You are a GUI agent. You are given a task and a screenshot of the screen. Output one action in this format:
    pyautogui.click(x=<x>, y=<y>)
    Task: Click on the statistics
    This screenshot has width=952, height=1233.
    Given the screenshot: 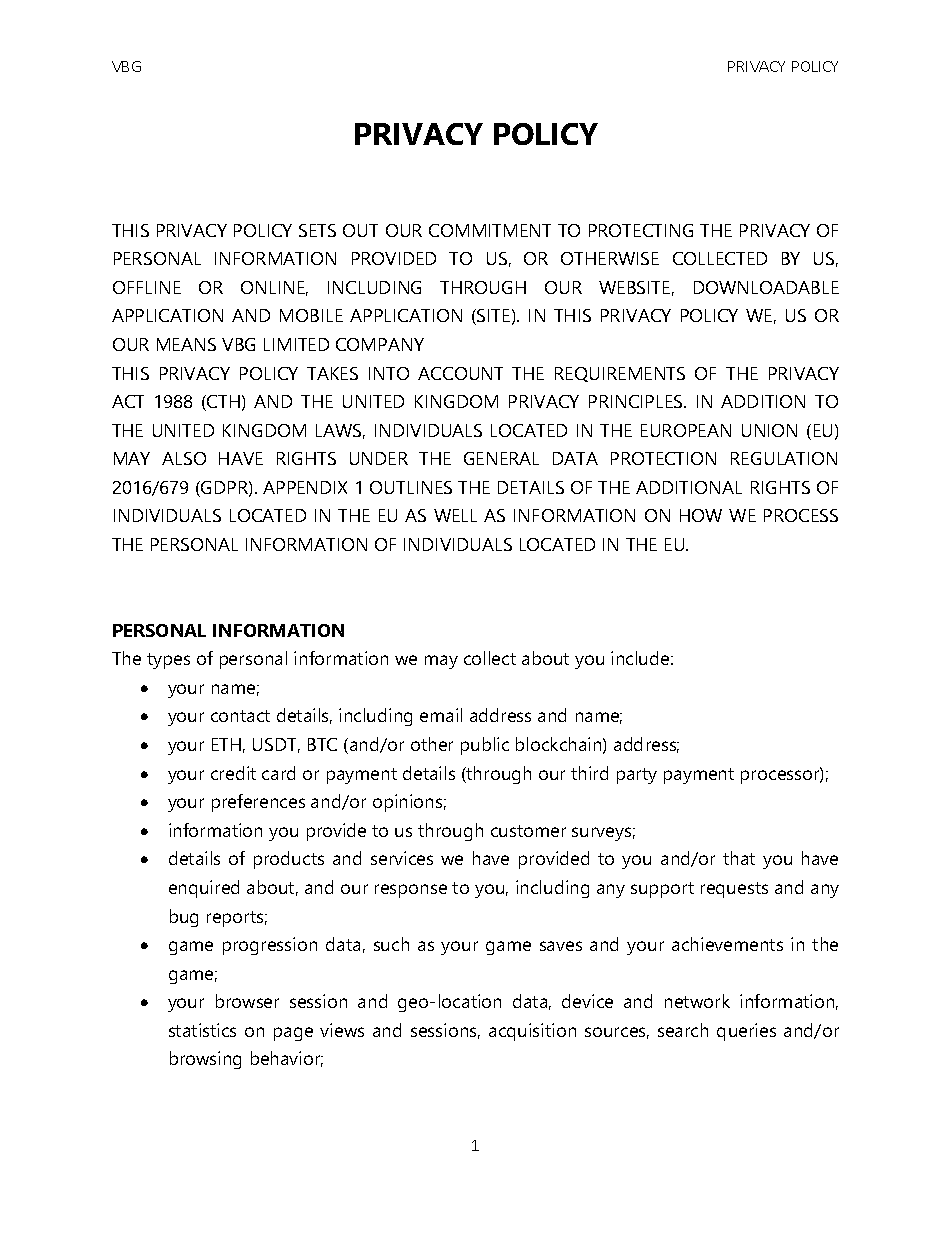 What is the action you would take?
    pyautogui.click(x=202, y=1030)
